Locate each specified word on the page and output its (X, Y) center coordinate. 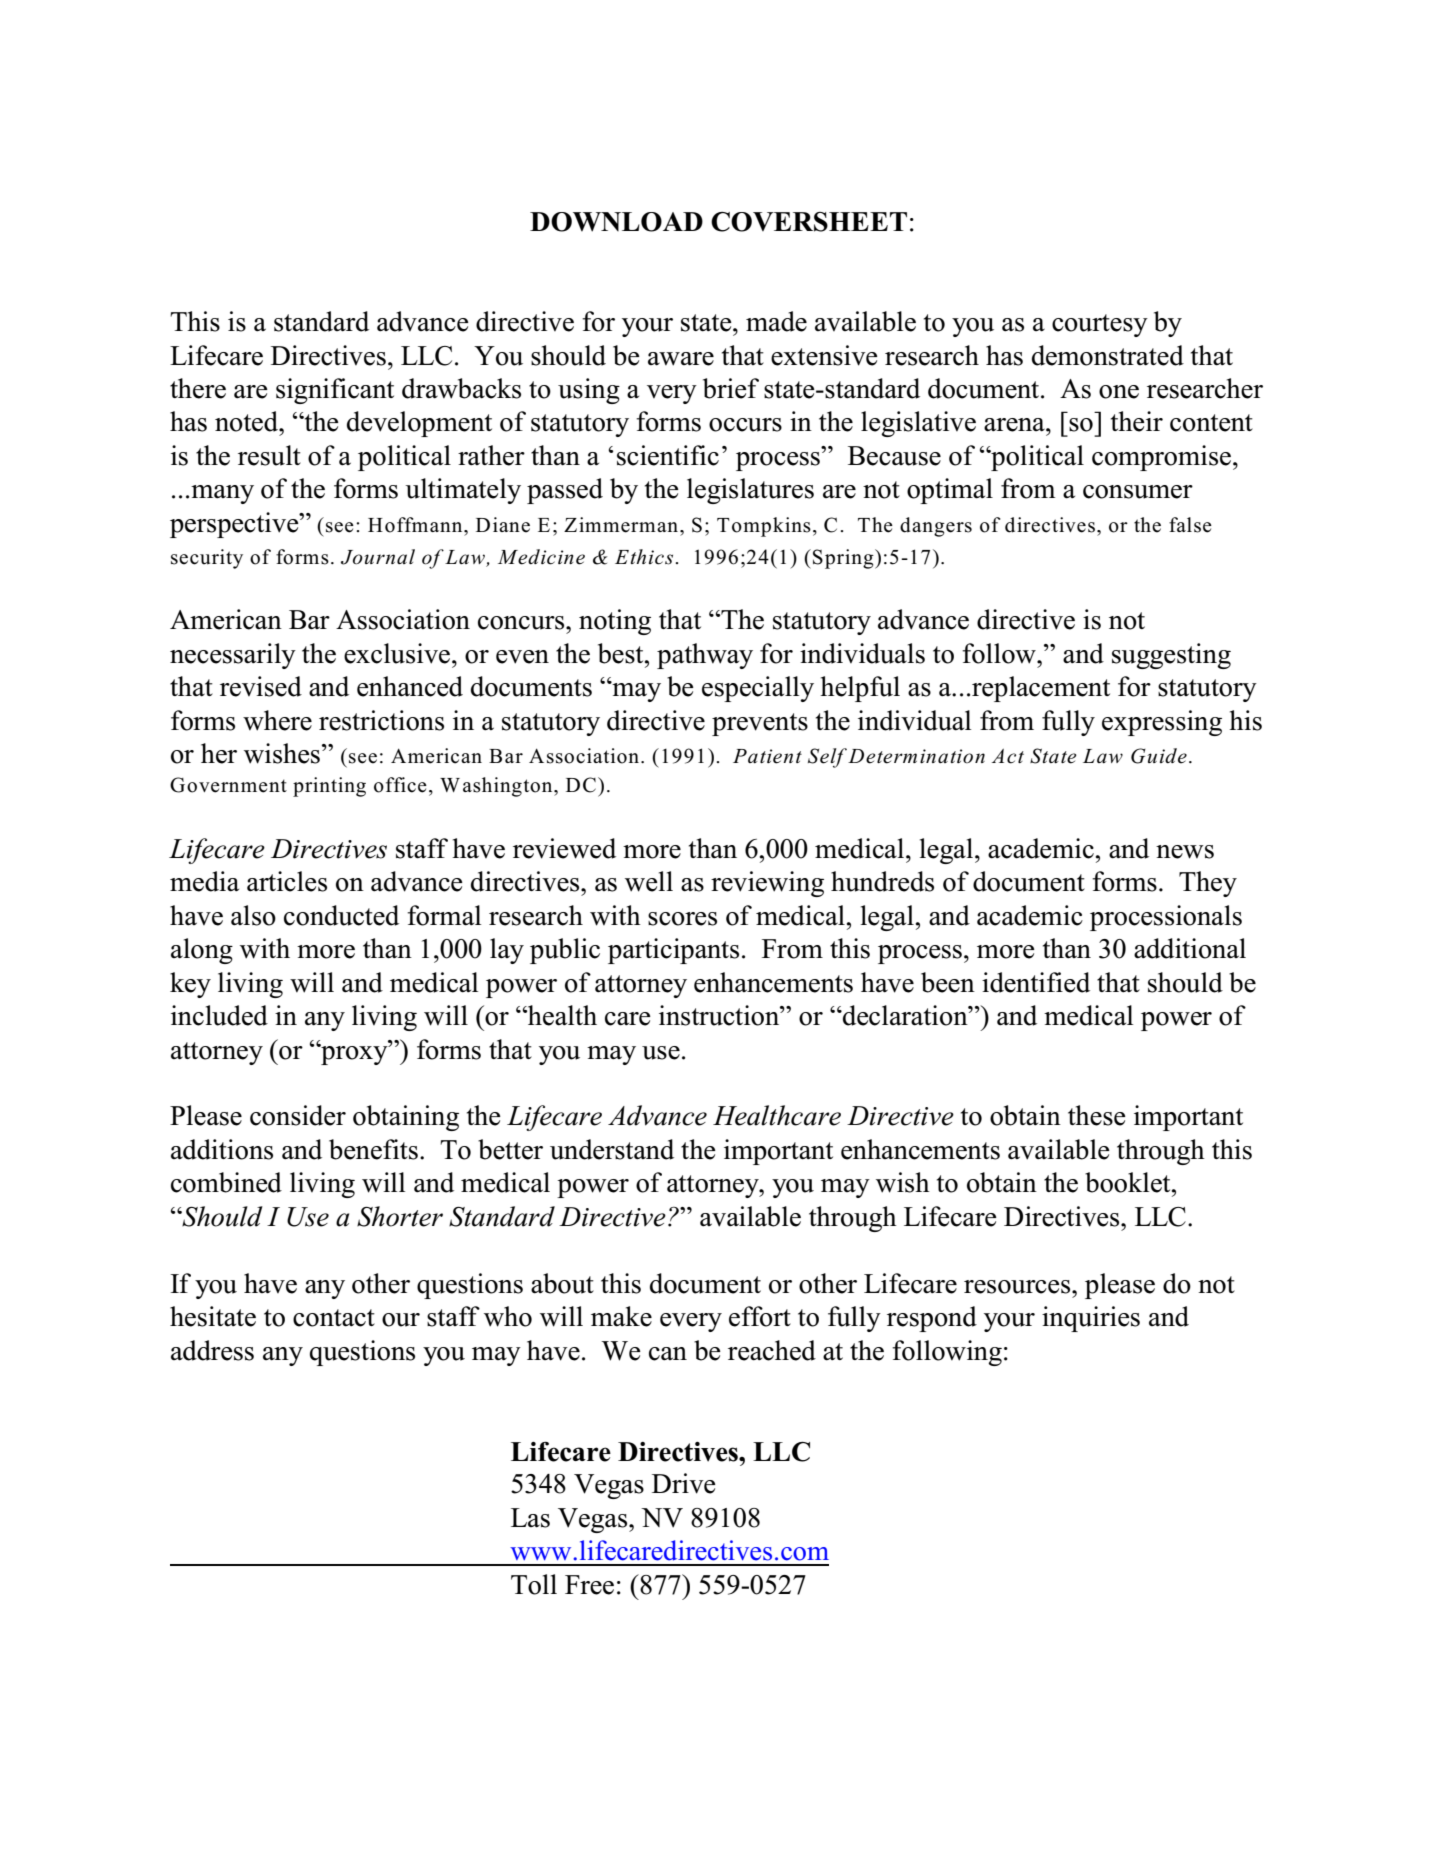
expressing (1162, 723)
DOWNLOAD (616, 222)
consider (298, 1115)
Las (530, 1518)
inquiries (1091, 1319)
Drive (684, 1483)
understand (612, 1149)
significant (335, 391)
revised (261, 686)
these (1097, 1115)
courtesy (1100, 325)
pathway (705, 656)
